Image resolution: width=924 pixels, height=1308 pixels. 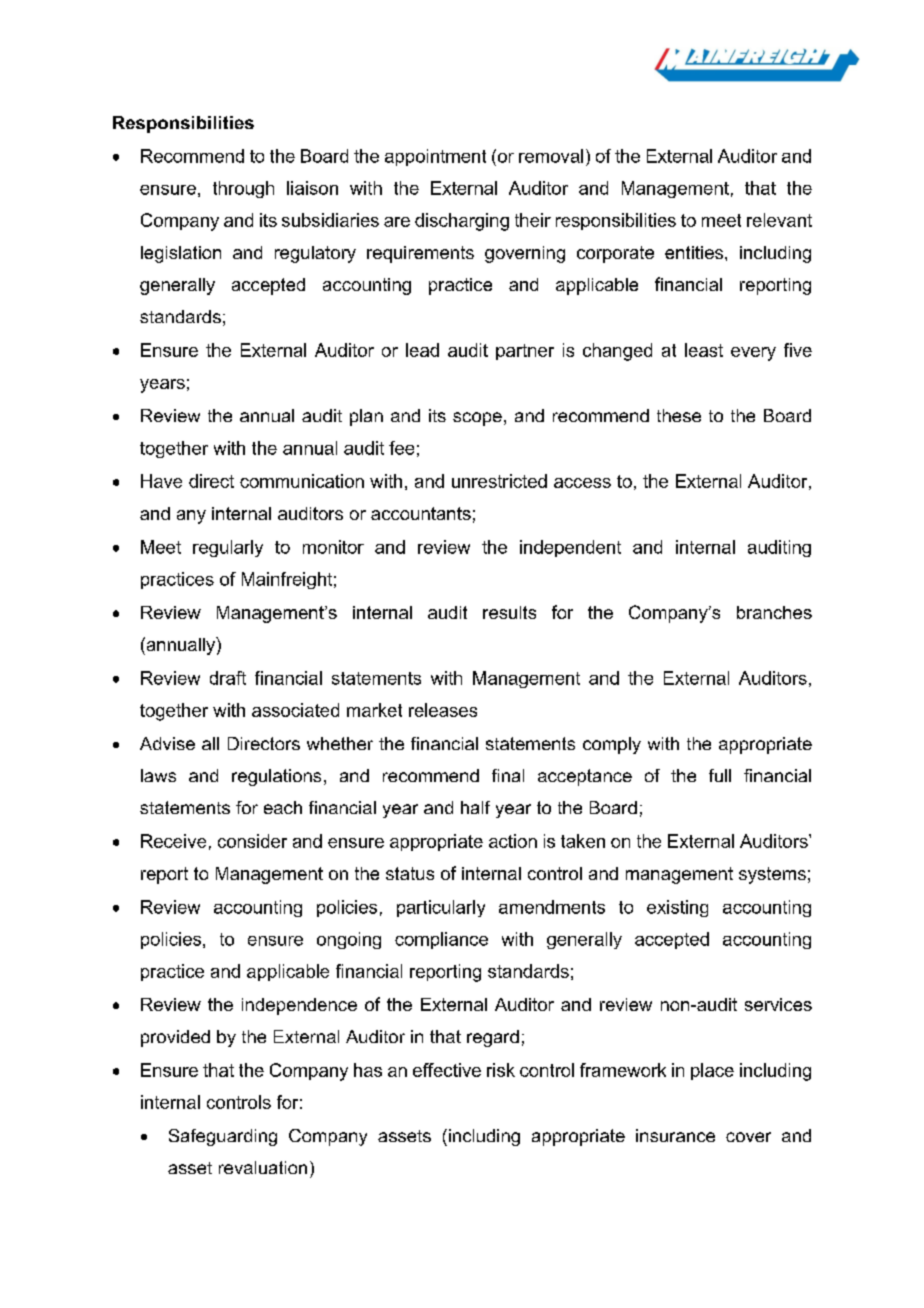 I want to click on discharging, so click(x=462, y=222).
